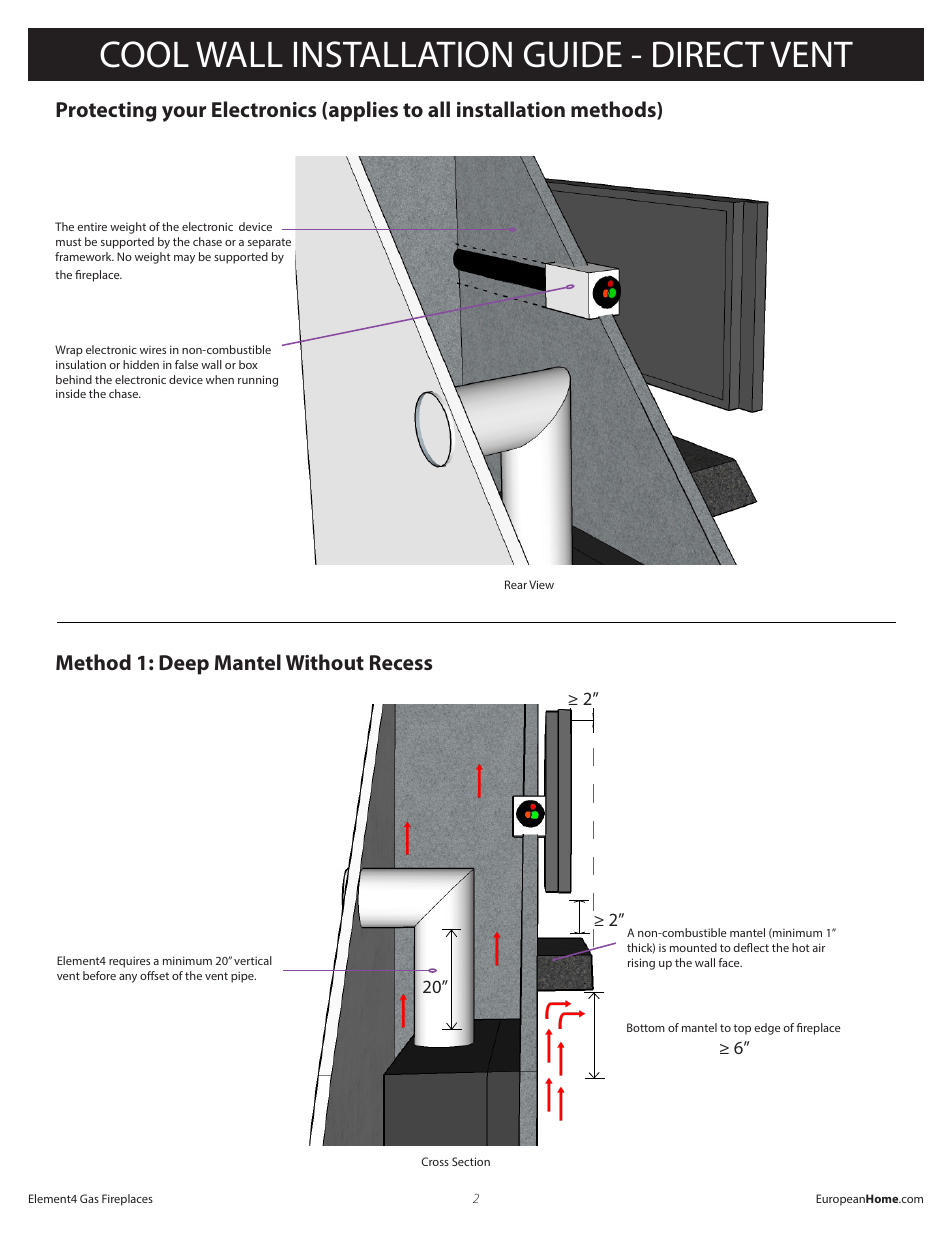  Describe the element at coordinates (573, 54) in the image. I see `GUIDE` at that location.
